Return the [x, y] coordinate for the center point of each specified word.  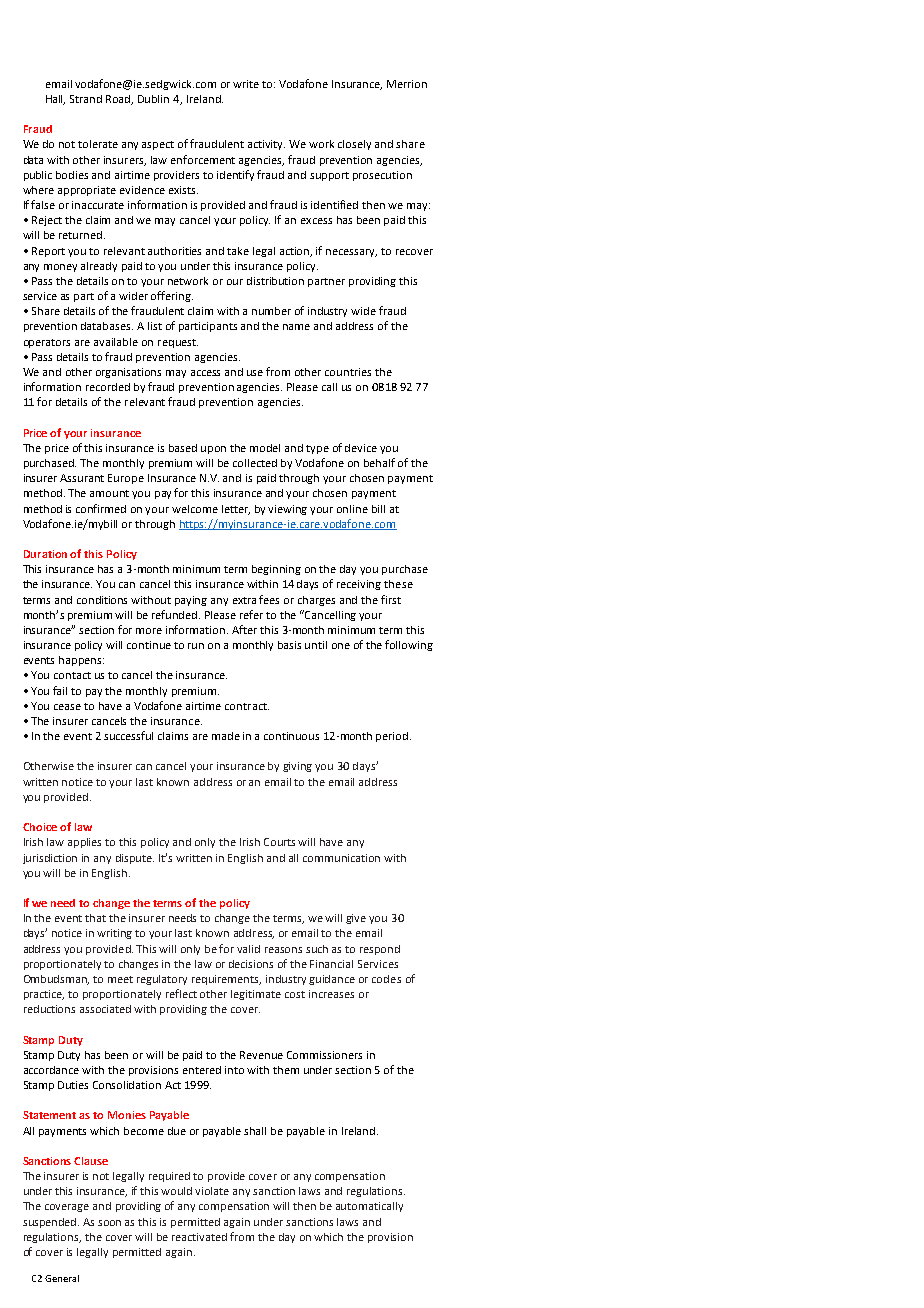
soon [109, 1223]
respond [380, 950]
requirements [226, 980]
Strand [86, 99]
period [393, 737]
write [246, 84]
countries [348, 372]
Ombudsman [56, 980]
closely [354, 145]
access [205, 373]
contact [72, 675]
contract [247, 706]
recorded [108, 387]
